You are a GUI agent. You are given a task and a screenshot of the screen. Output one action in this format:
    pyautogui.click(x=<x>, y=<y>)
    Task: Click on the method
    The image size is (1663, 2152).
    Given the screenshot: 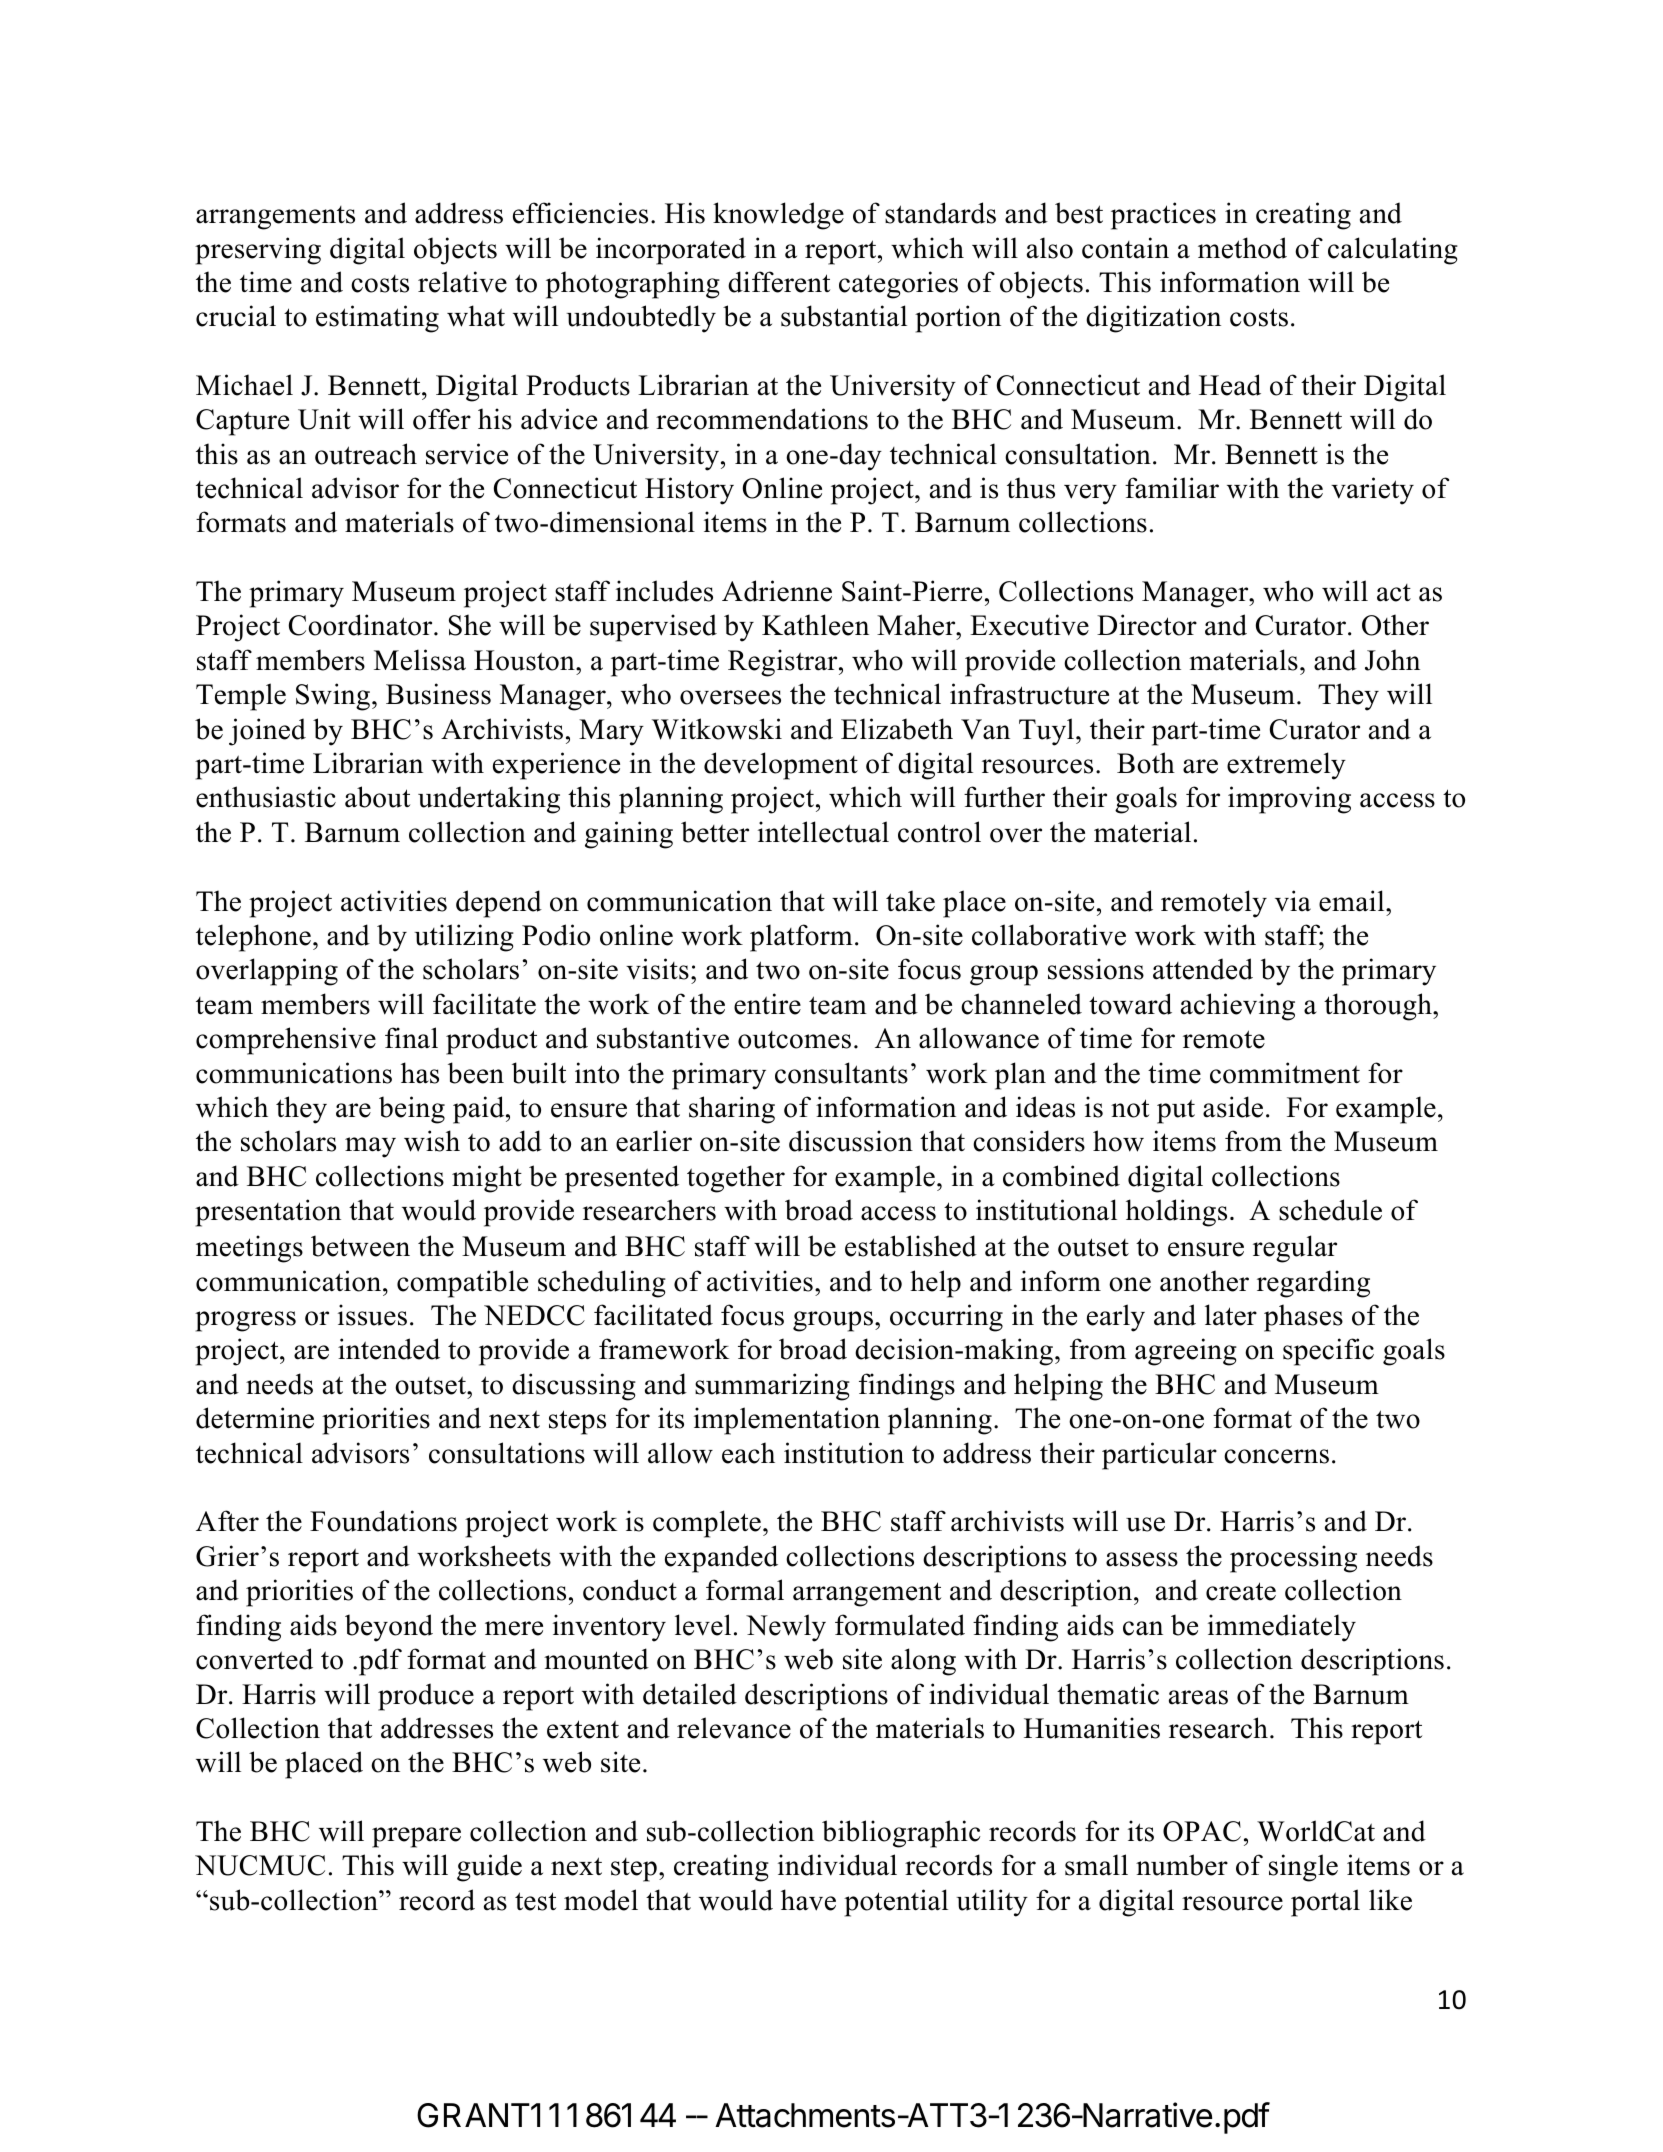 What is the action you would take?
    pyautogui.click(x=1242, y=248)
